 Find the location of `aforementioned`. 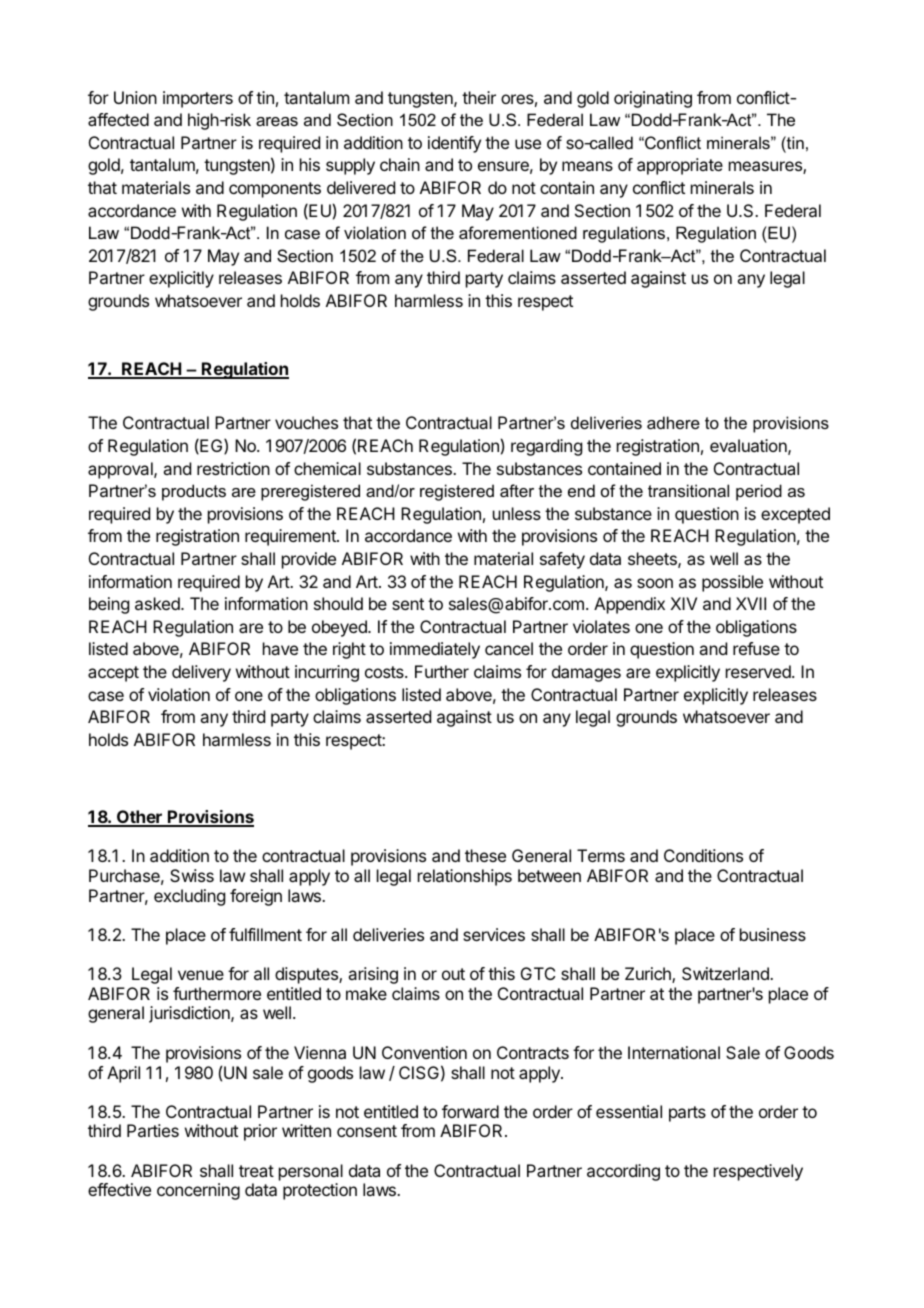

aforementioned is located at coordinates (518, 232).
